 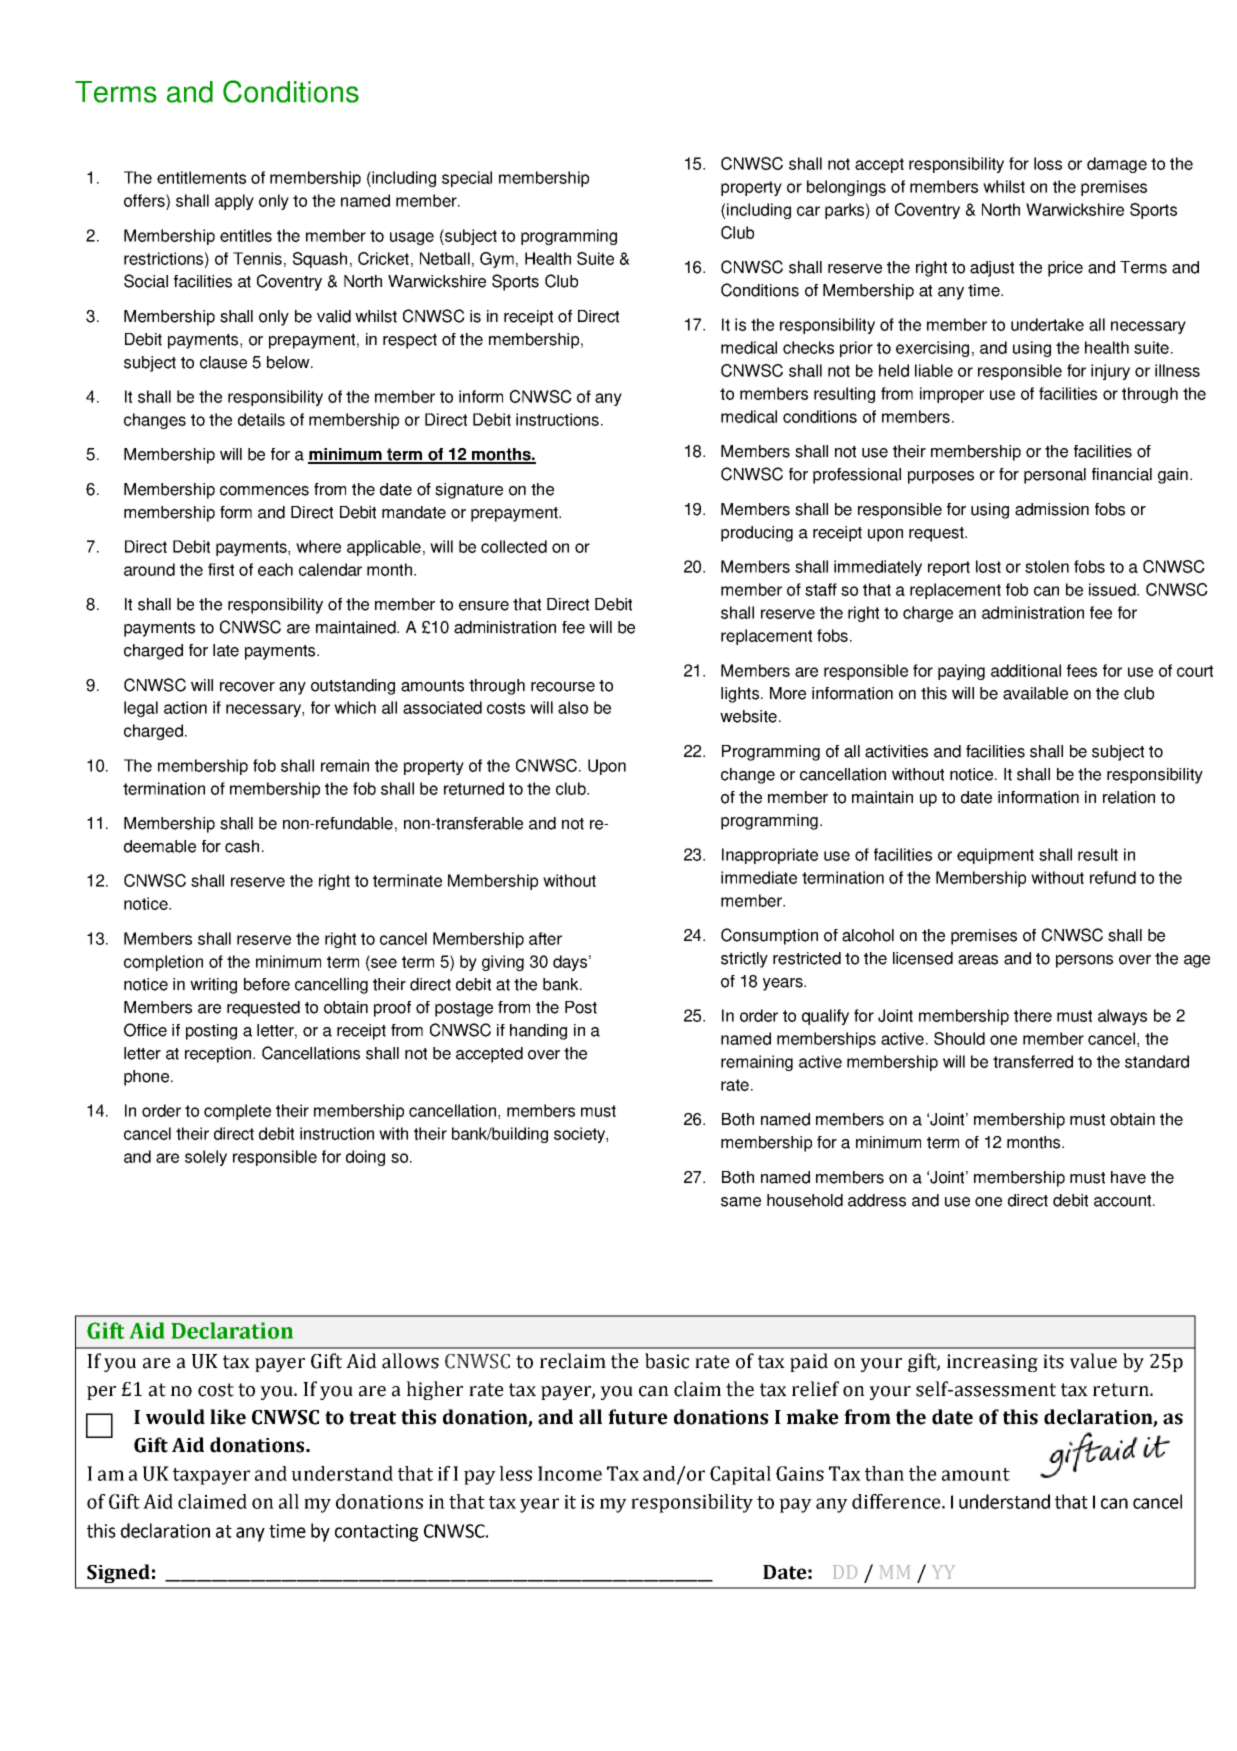 What do you see at coordinates (808, 211) in the document?
I see `car` at bounding box center [808, 211].
